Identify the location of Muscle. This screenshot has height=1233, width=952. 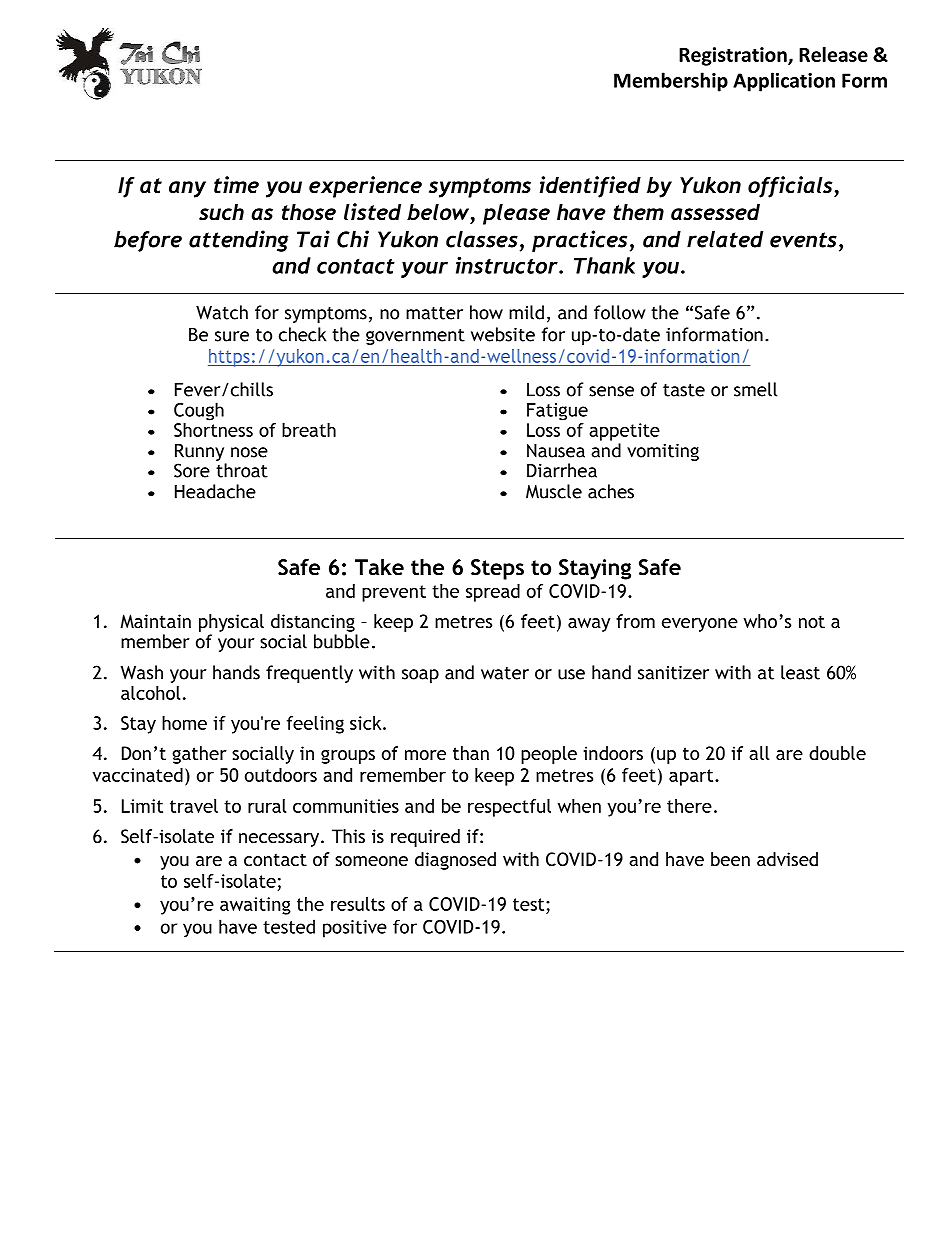
(554, 491).
